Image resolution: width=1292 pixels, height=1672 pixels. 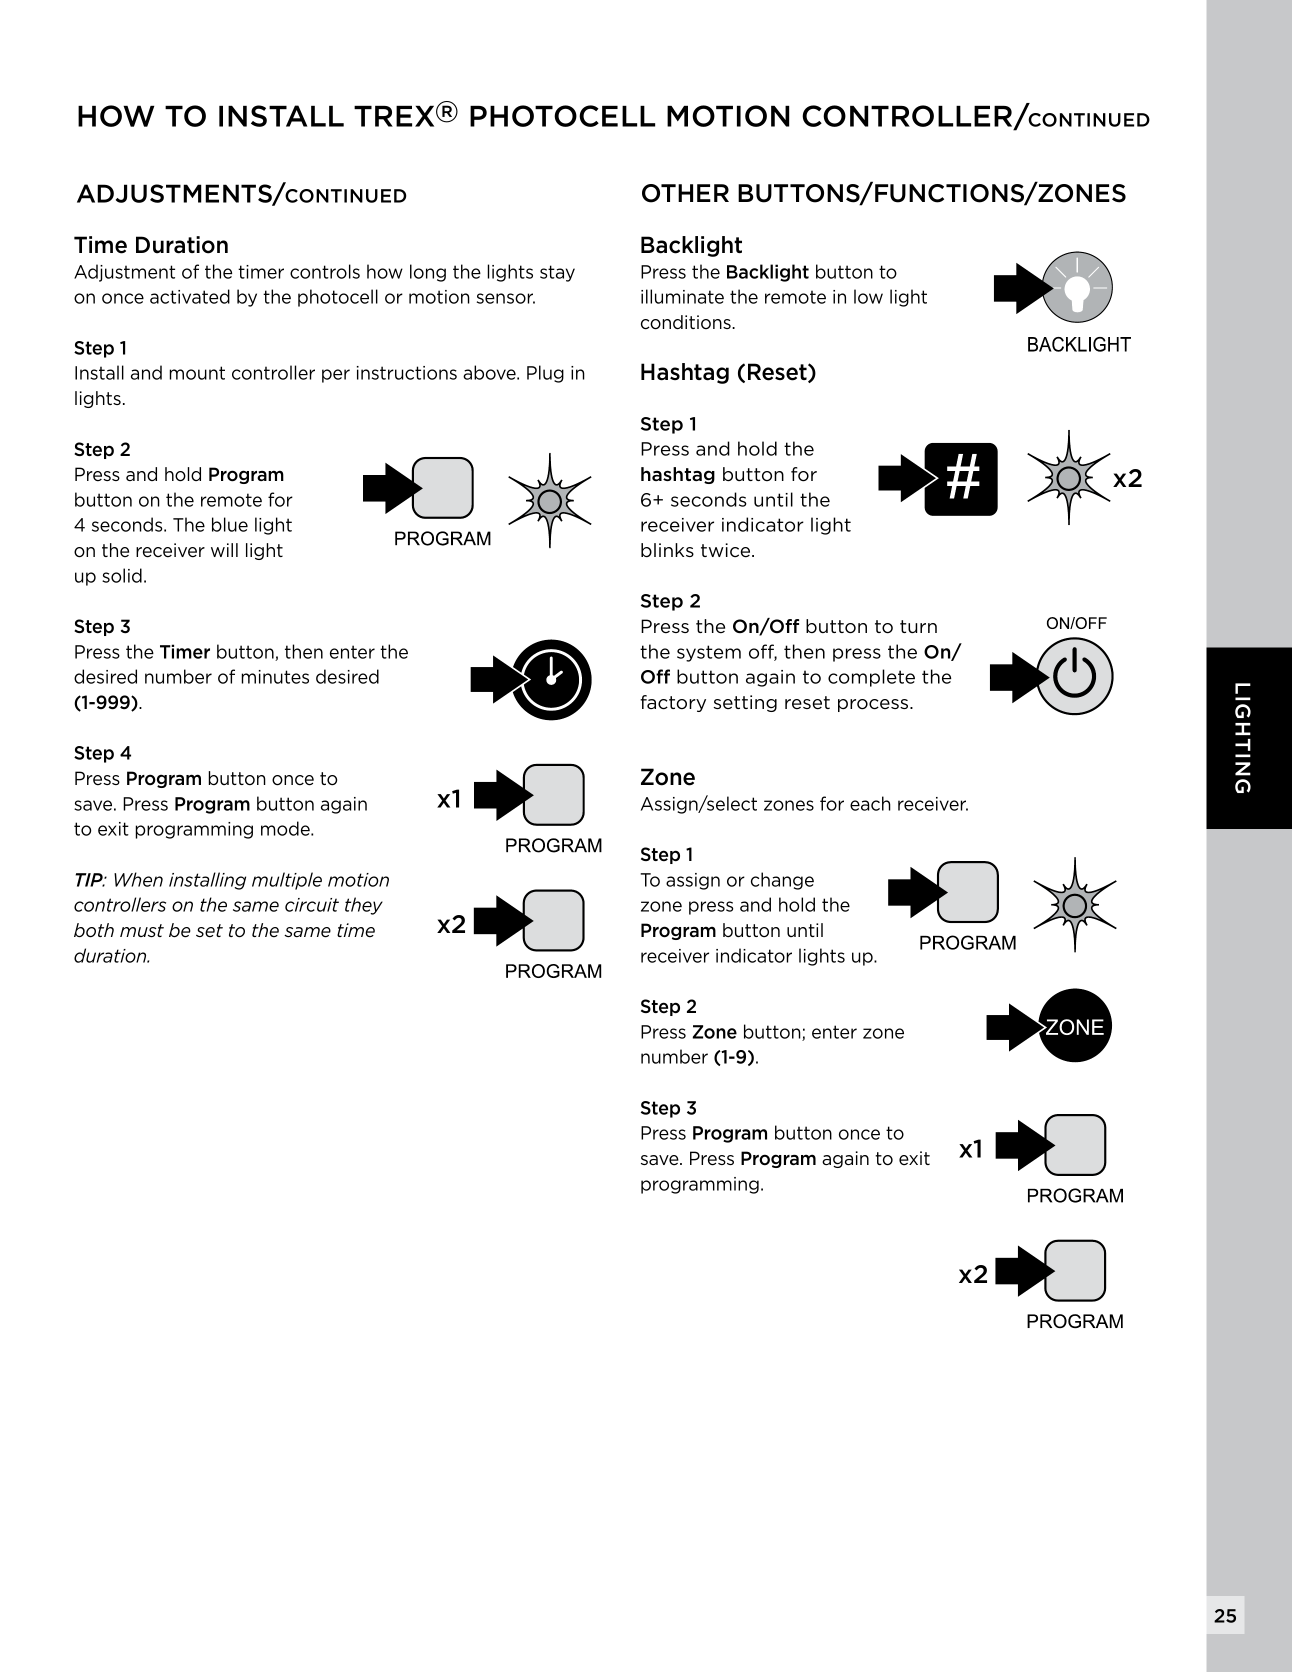 I want to click on must, so click(x=142, y=930).
